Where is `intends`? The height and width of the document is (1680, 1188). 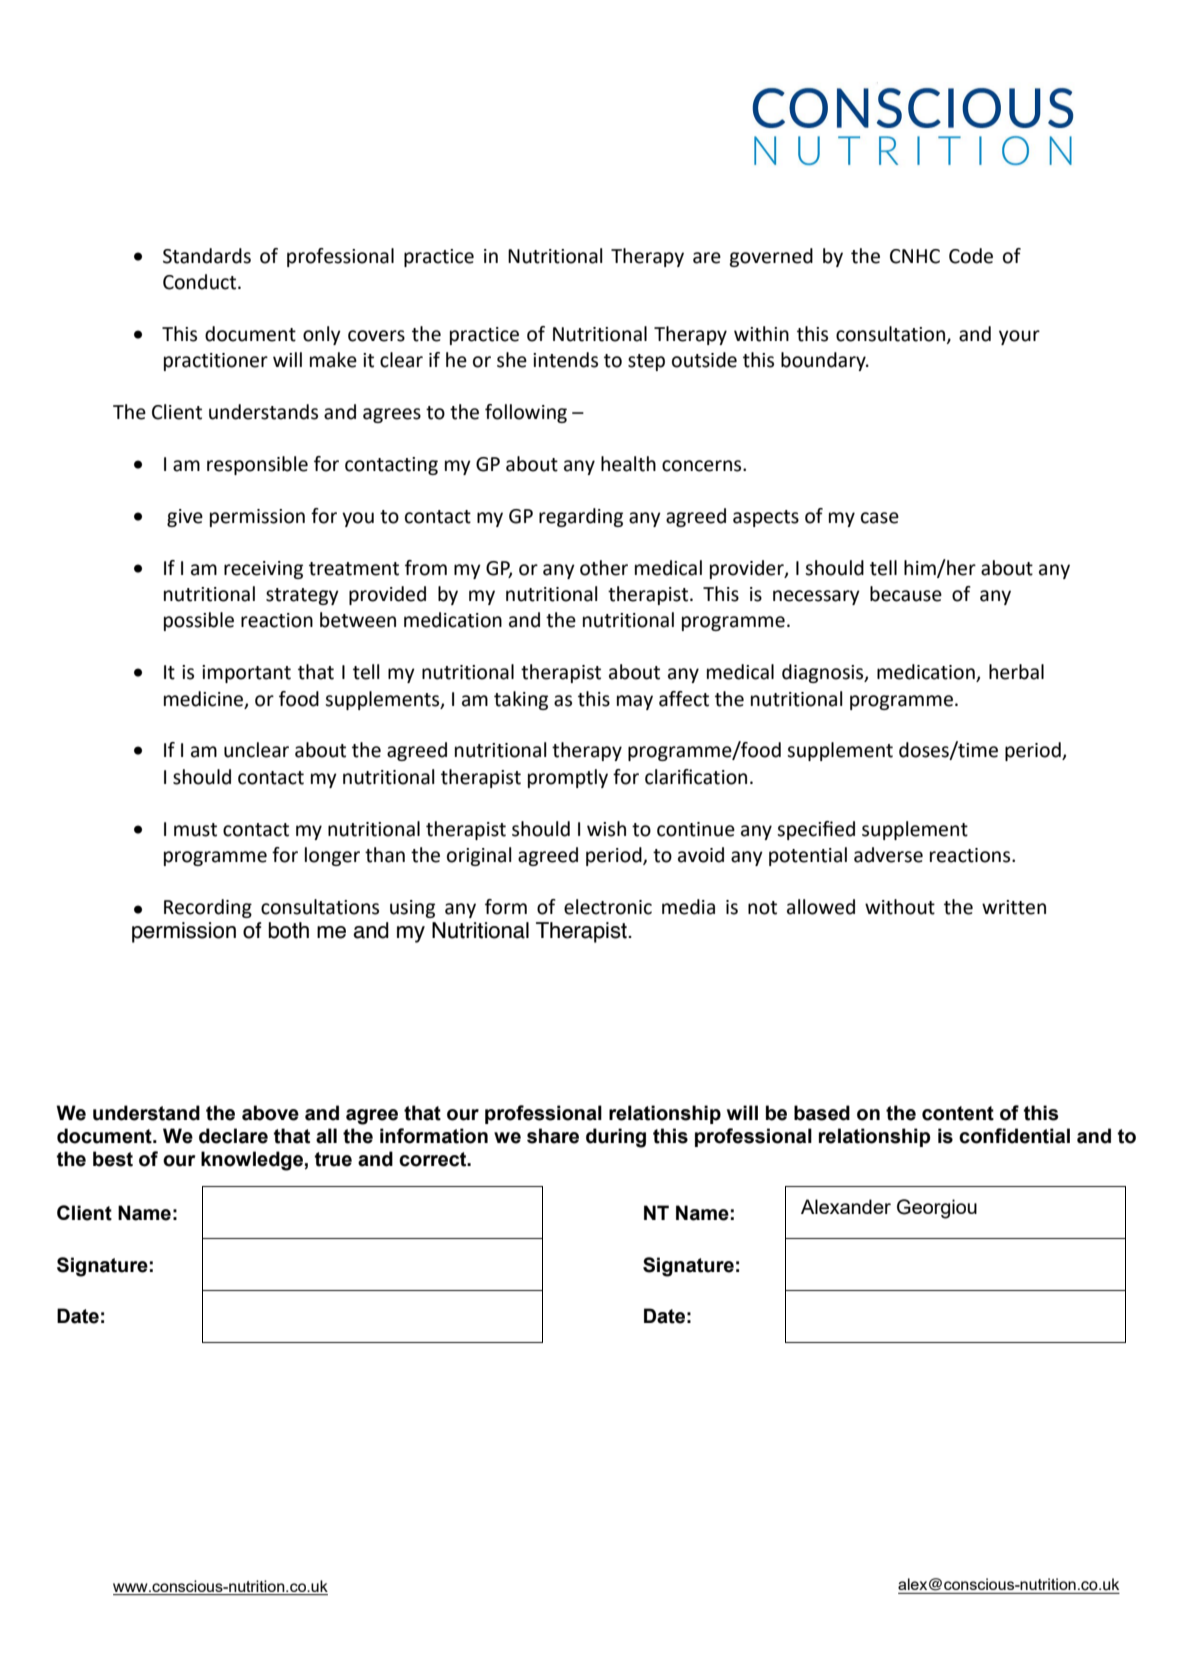 intends is located at coordinates (565, 360).
